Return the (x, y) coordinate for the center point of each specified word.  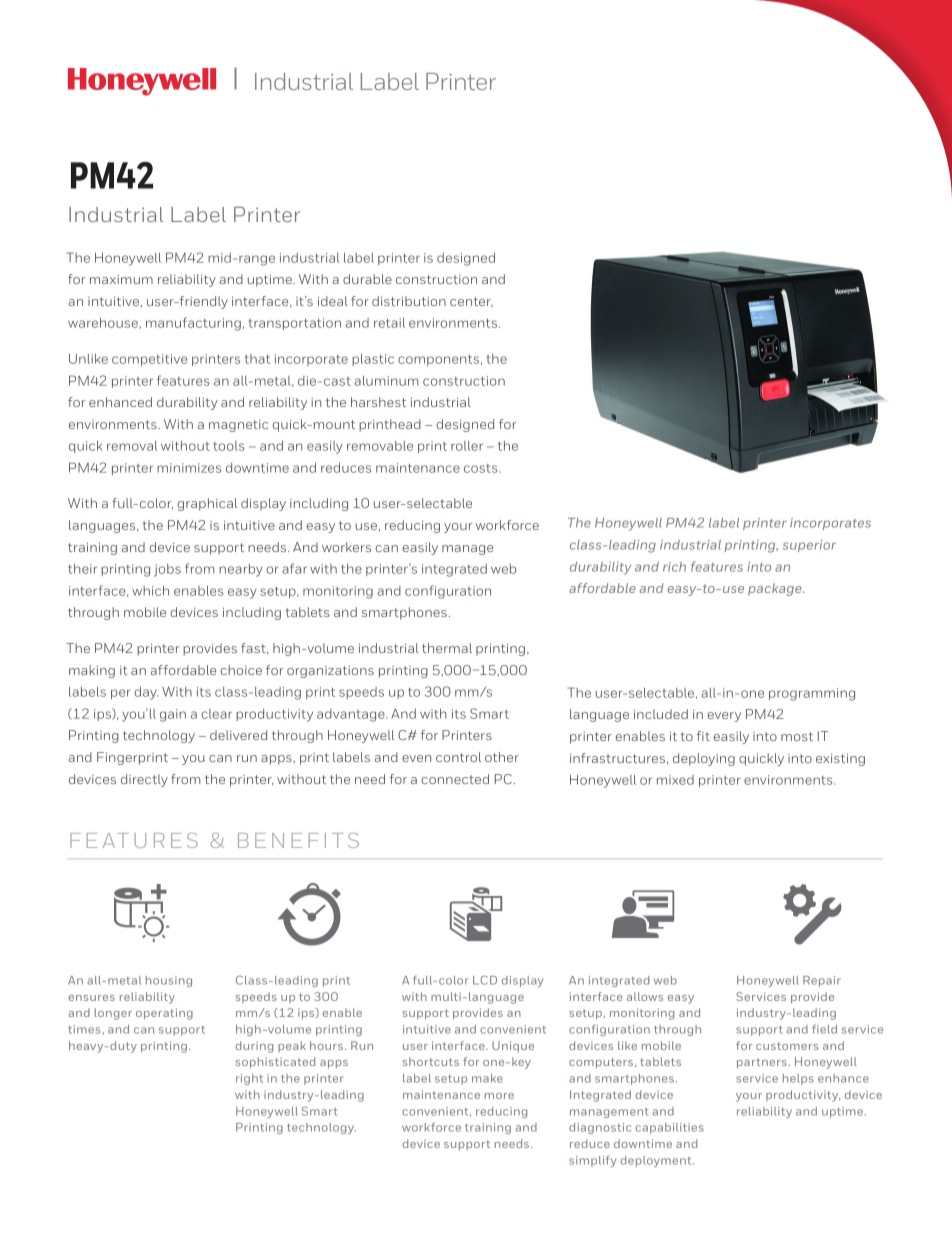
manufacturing (193, 324)
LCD (485, 980)
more (499, 1096)
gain (173, 715)
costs (482, 468)
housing (169, 981)
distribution (409, 301)
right (249, 1079)
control (458, 757)
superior (809, 546)
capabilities (669, 1128)
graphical (207, 504)
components (438, 360)
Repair (822, 981)
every (724, 717)
